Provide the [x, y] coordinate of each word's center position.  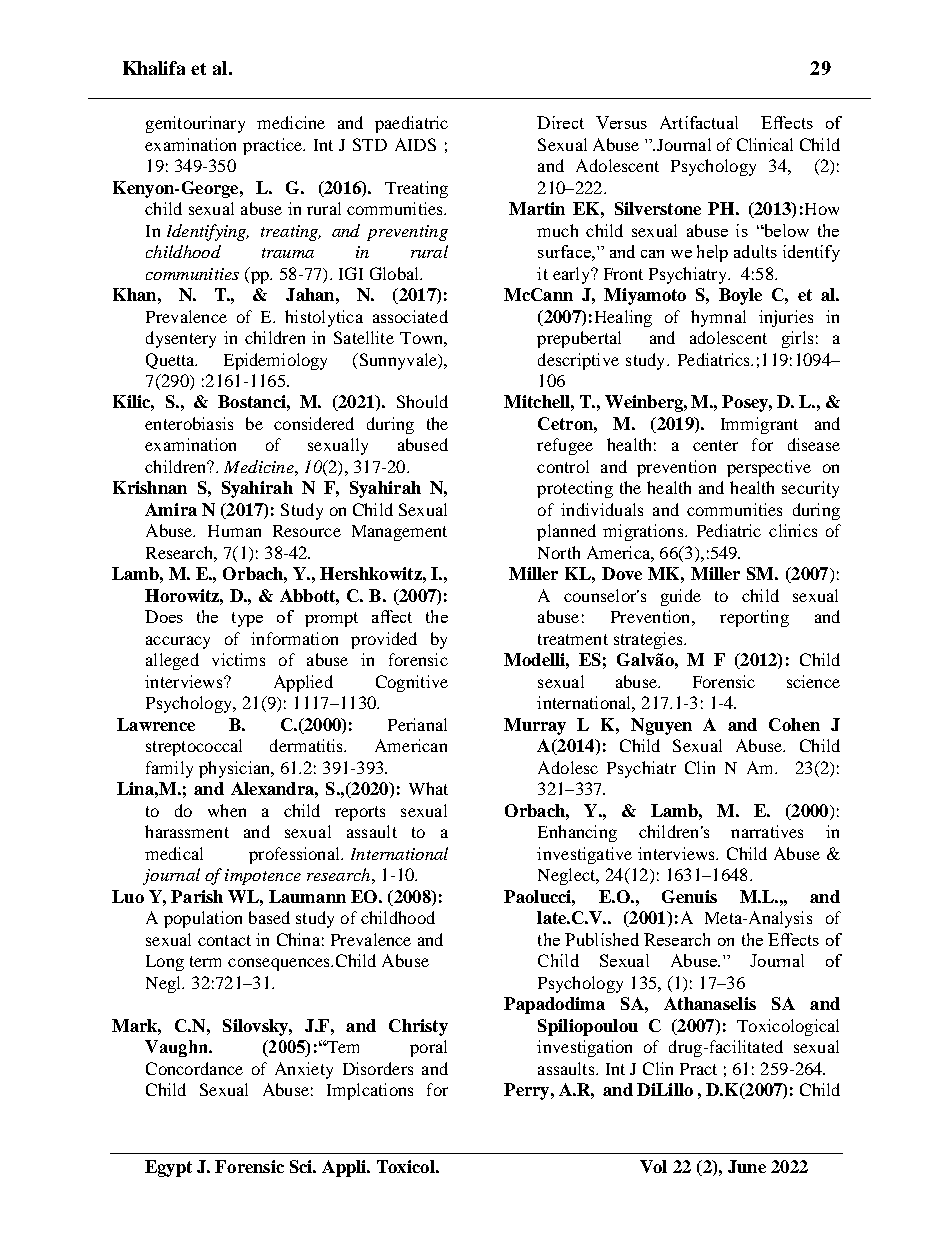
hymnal [718, 318]
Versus [621, 122]
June [747, 1166]
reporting [754, 618]
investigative [584, 855]
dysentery [181, 339]
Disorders [378, 1068]
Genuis [689, 896]
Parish [197, 896]
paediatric [411, 124]
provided [384, 640]
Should [422, 401]
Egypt [168, 1168]
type [247, 619]
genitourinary [195, 124]
